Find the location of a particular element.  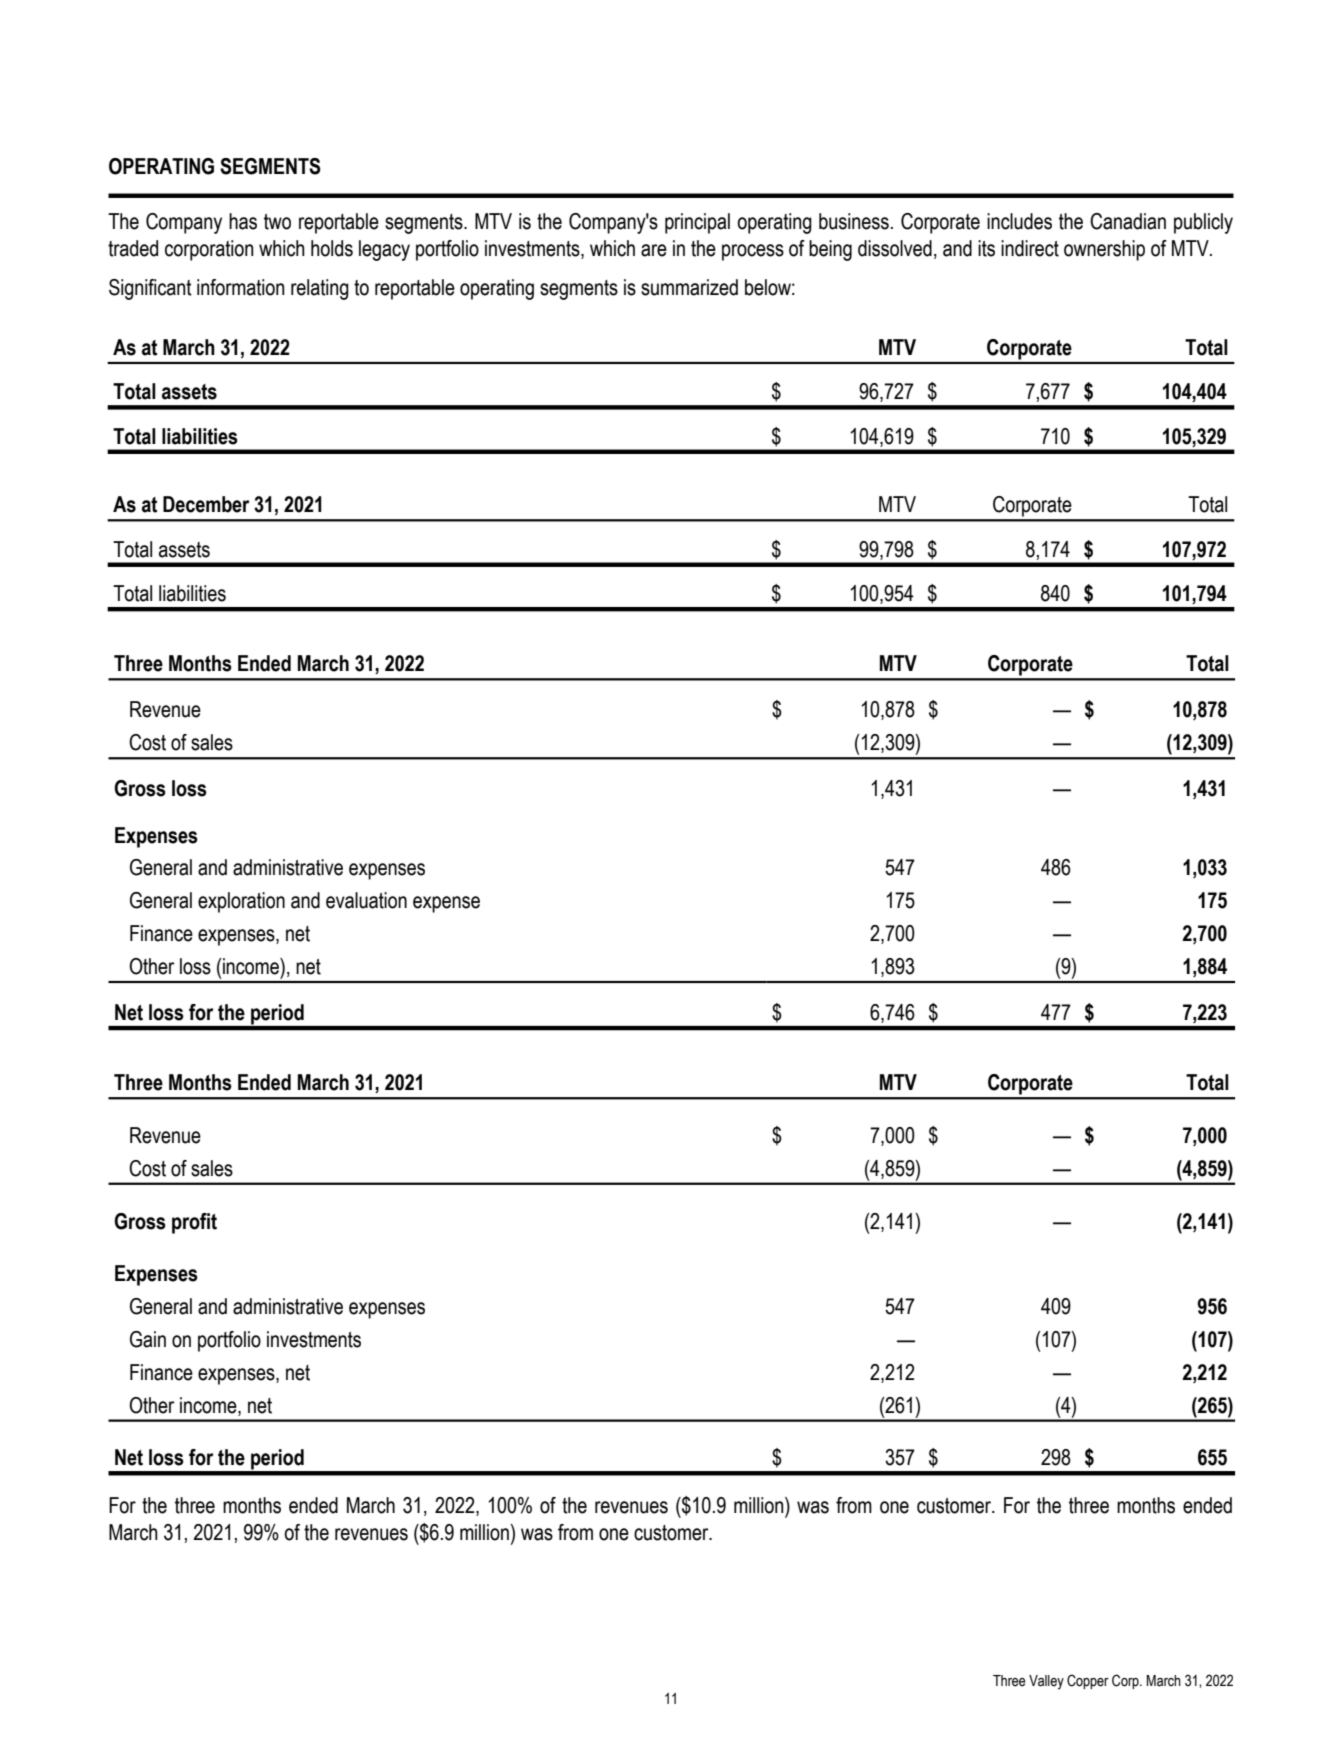

exploration is located at coordinates (241, 902).
